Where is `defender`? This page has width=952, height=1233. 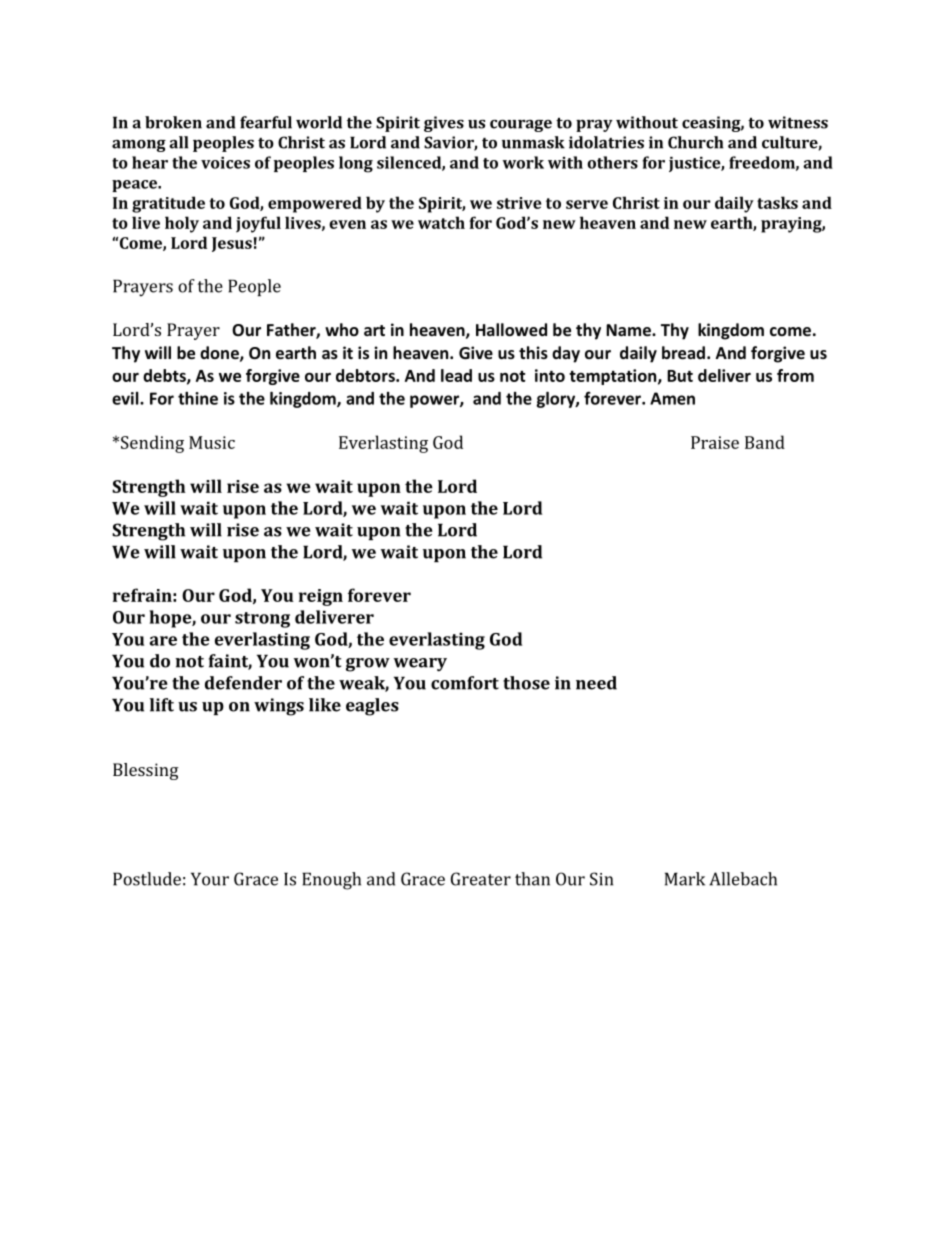
defender is located at coordinates (243, 683).
